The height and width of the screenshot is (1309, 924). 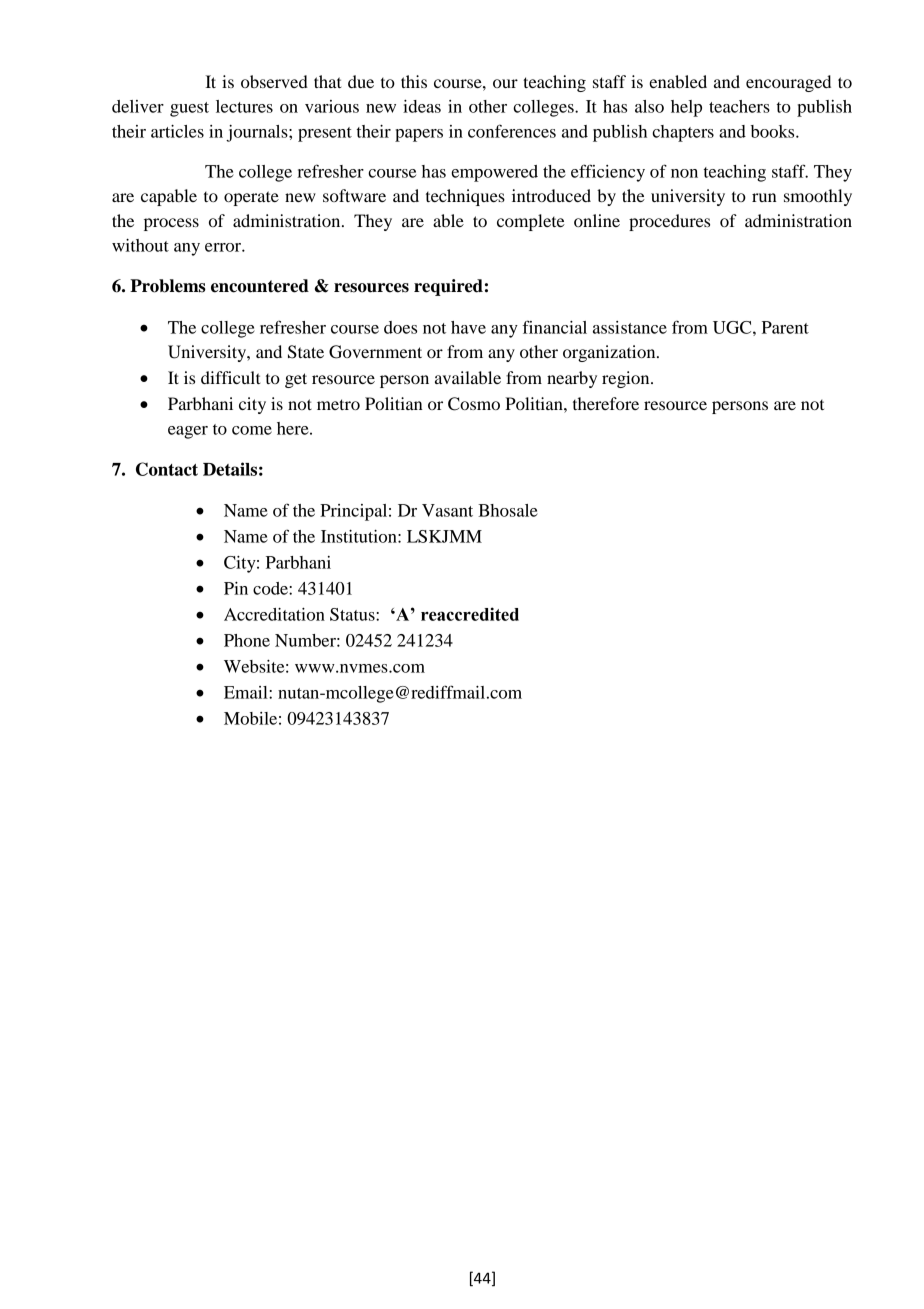 What do you see at coordinates (247, 692) in the screenshot?
I see `Email` at bounding box center [247, 692].
